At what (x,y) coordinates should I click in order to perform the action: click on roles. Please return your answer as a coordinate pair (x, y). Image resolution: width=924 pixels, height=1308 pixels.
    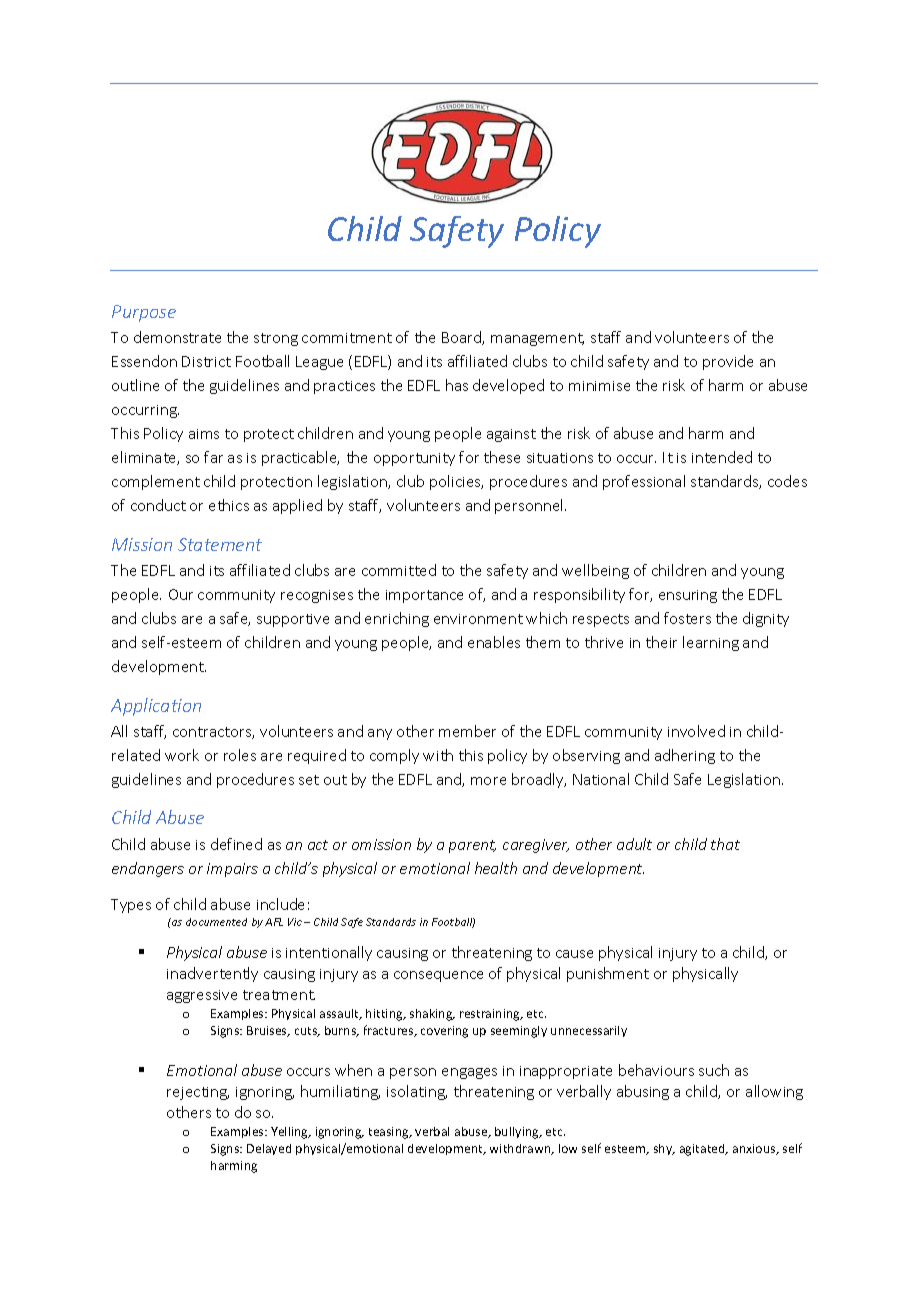
    Looking at the image, I should click on (240, 755).
